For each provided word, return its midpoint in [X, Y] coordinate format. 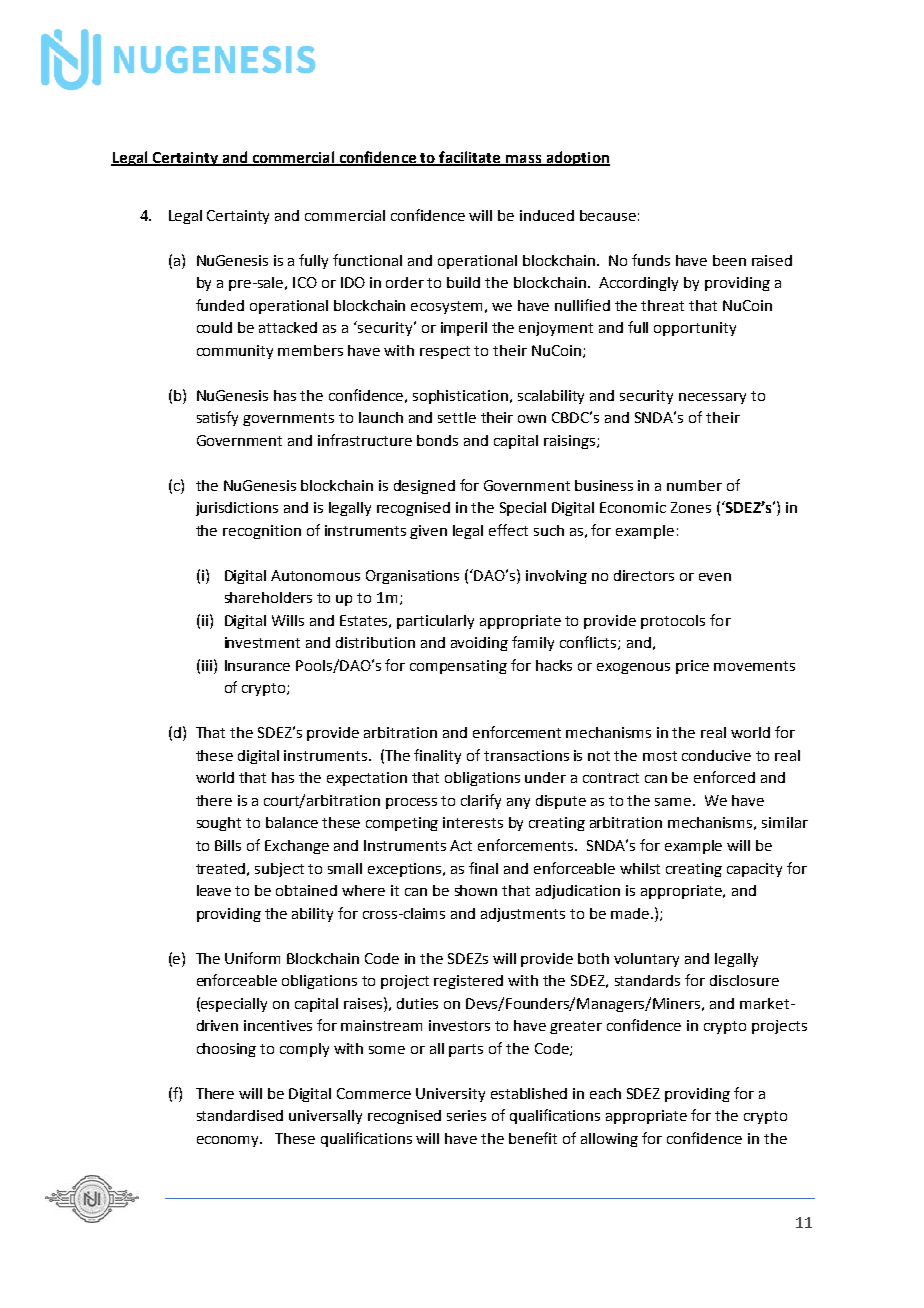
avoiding [479, 644]
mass [524, 160]
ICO [305, 282]
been [729, 260]
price [692, 667]
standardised [240, 1115]
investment [262, 642]
